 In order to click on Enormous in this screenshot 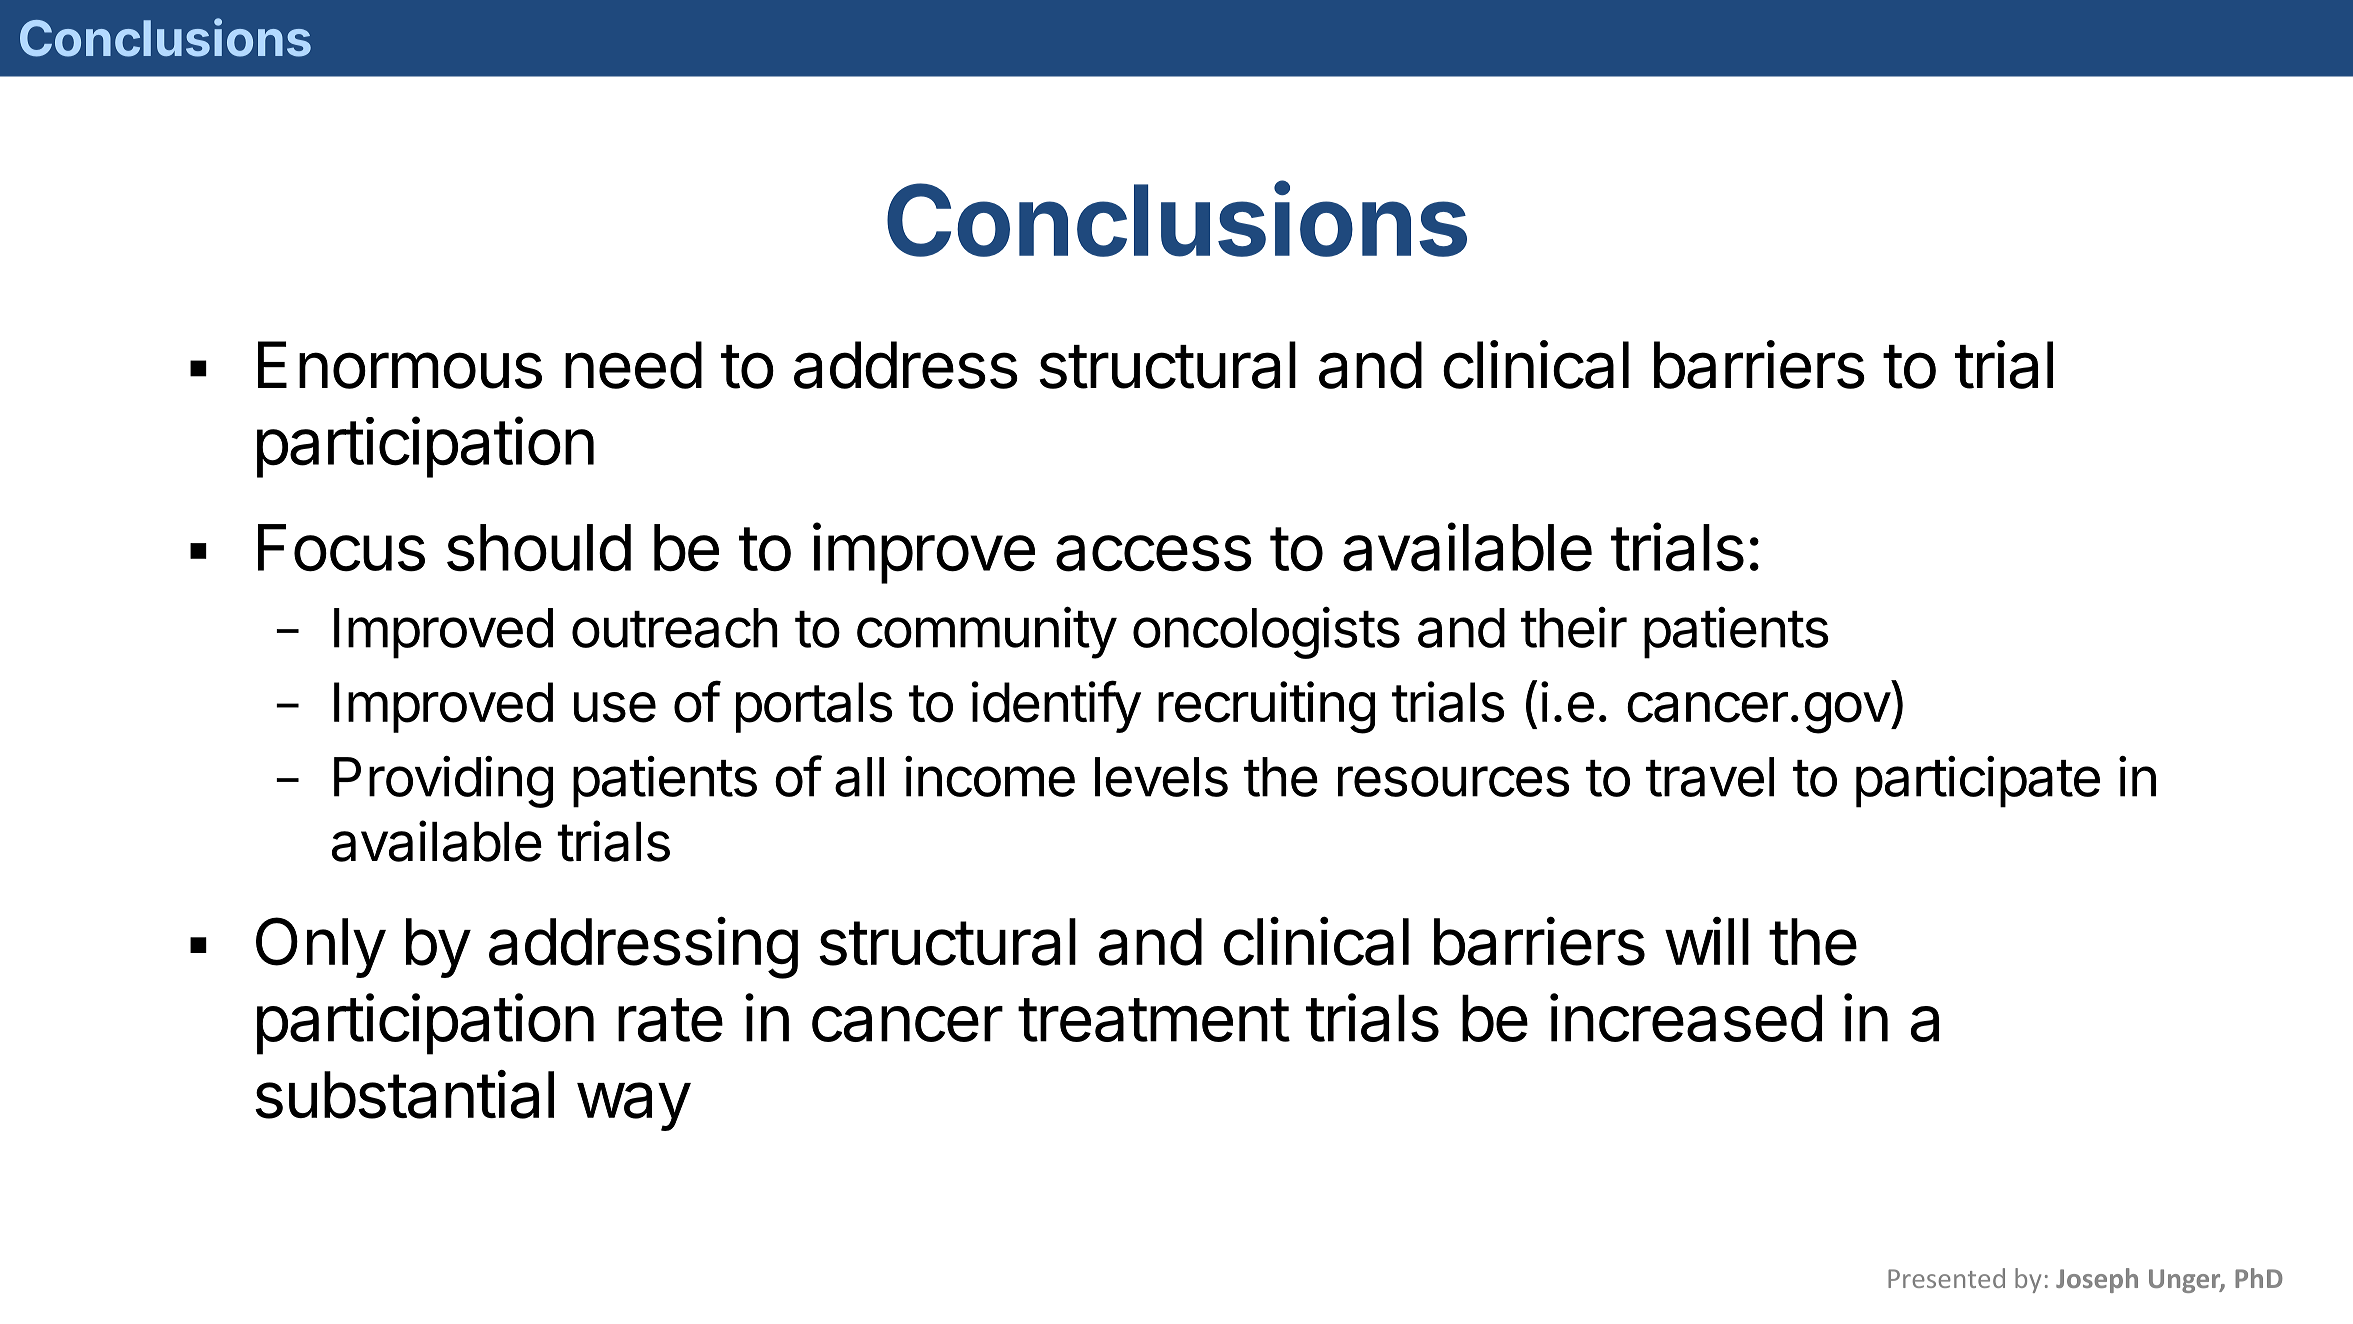, I will do `click(400, 365)`.
